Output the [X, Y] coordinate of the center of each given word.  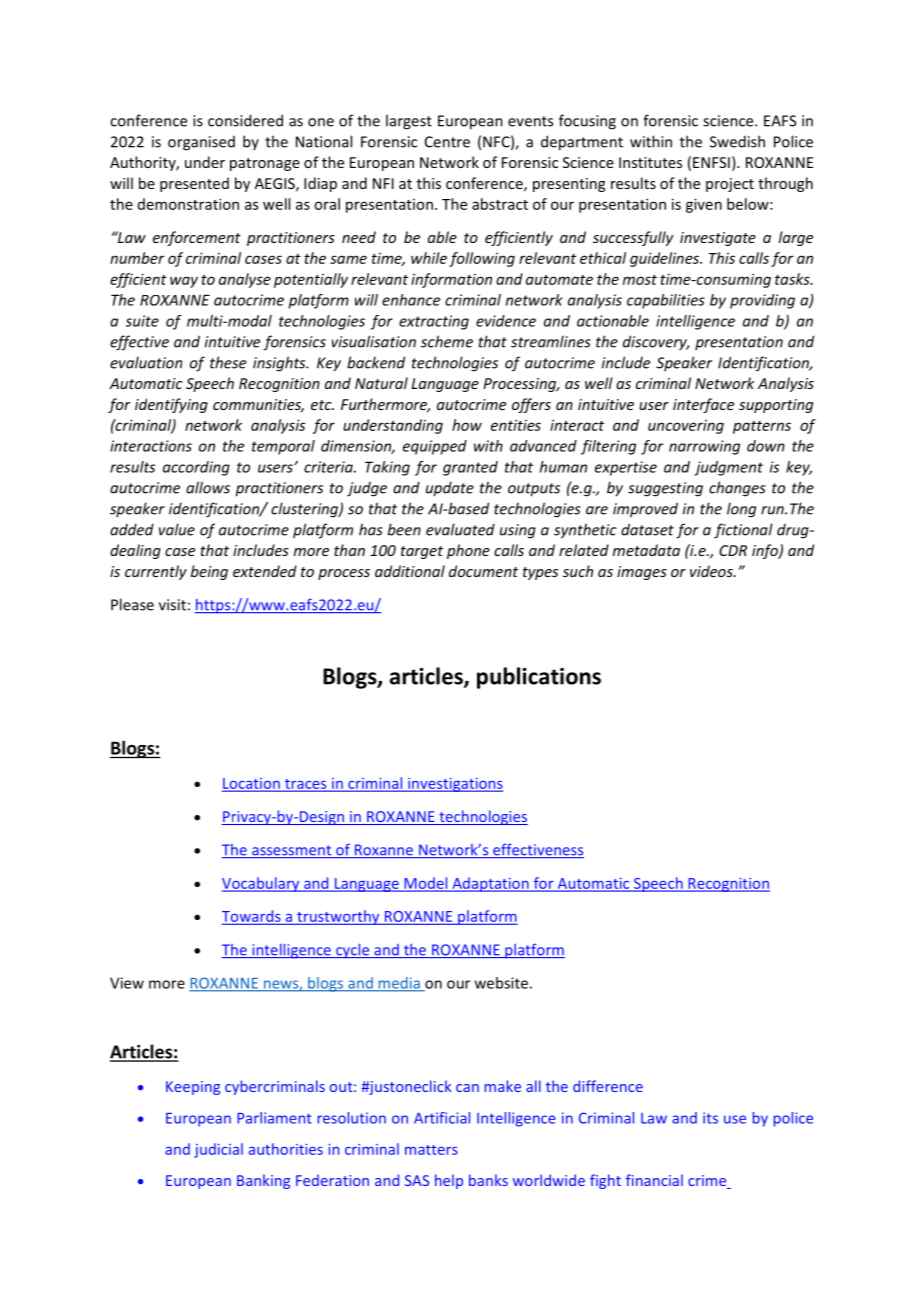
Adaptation [490, 884]
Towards [252, 917]
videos [712, 571]
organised [201, 143]
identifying [171, 405]
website [501, 983]
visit [172, 605]
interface [703, 405]
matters [431, 1150]
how [467, 425]
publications [539, 678]
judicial [218, 1150]
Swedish [737, 141]
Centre [447, 142]
